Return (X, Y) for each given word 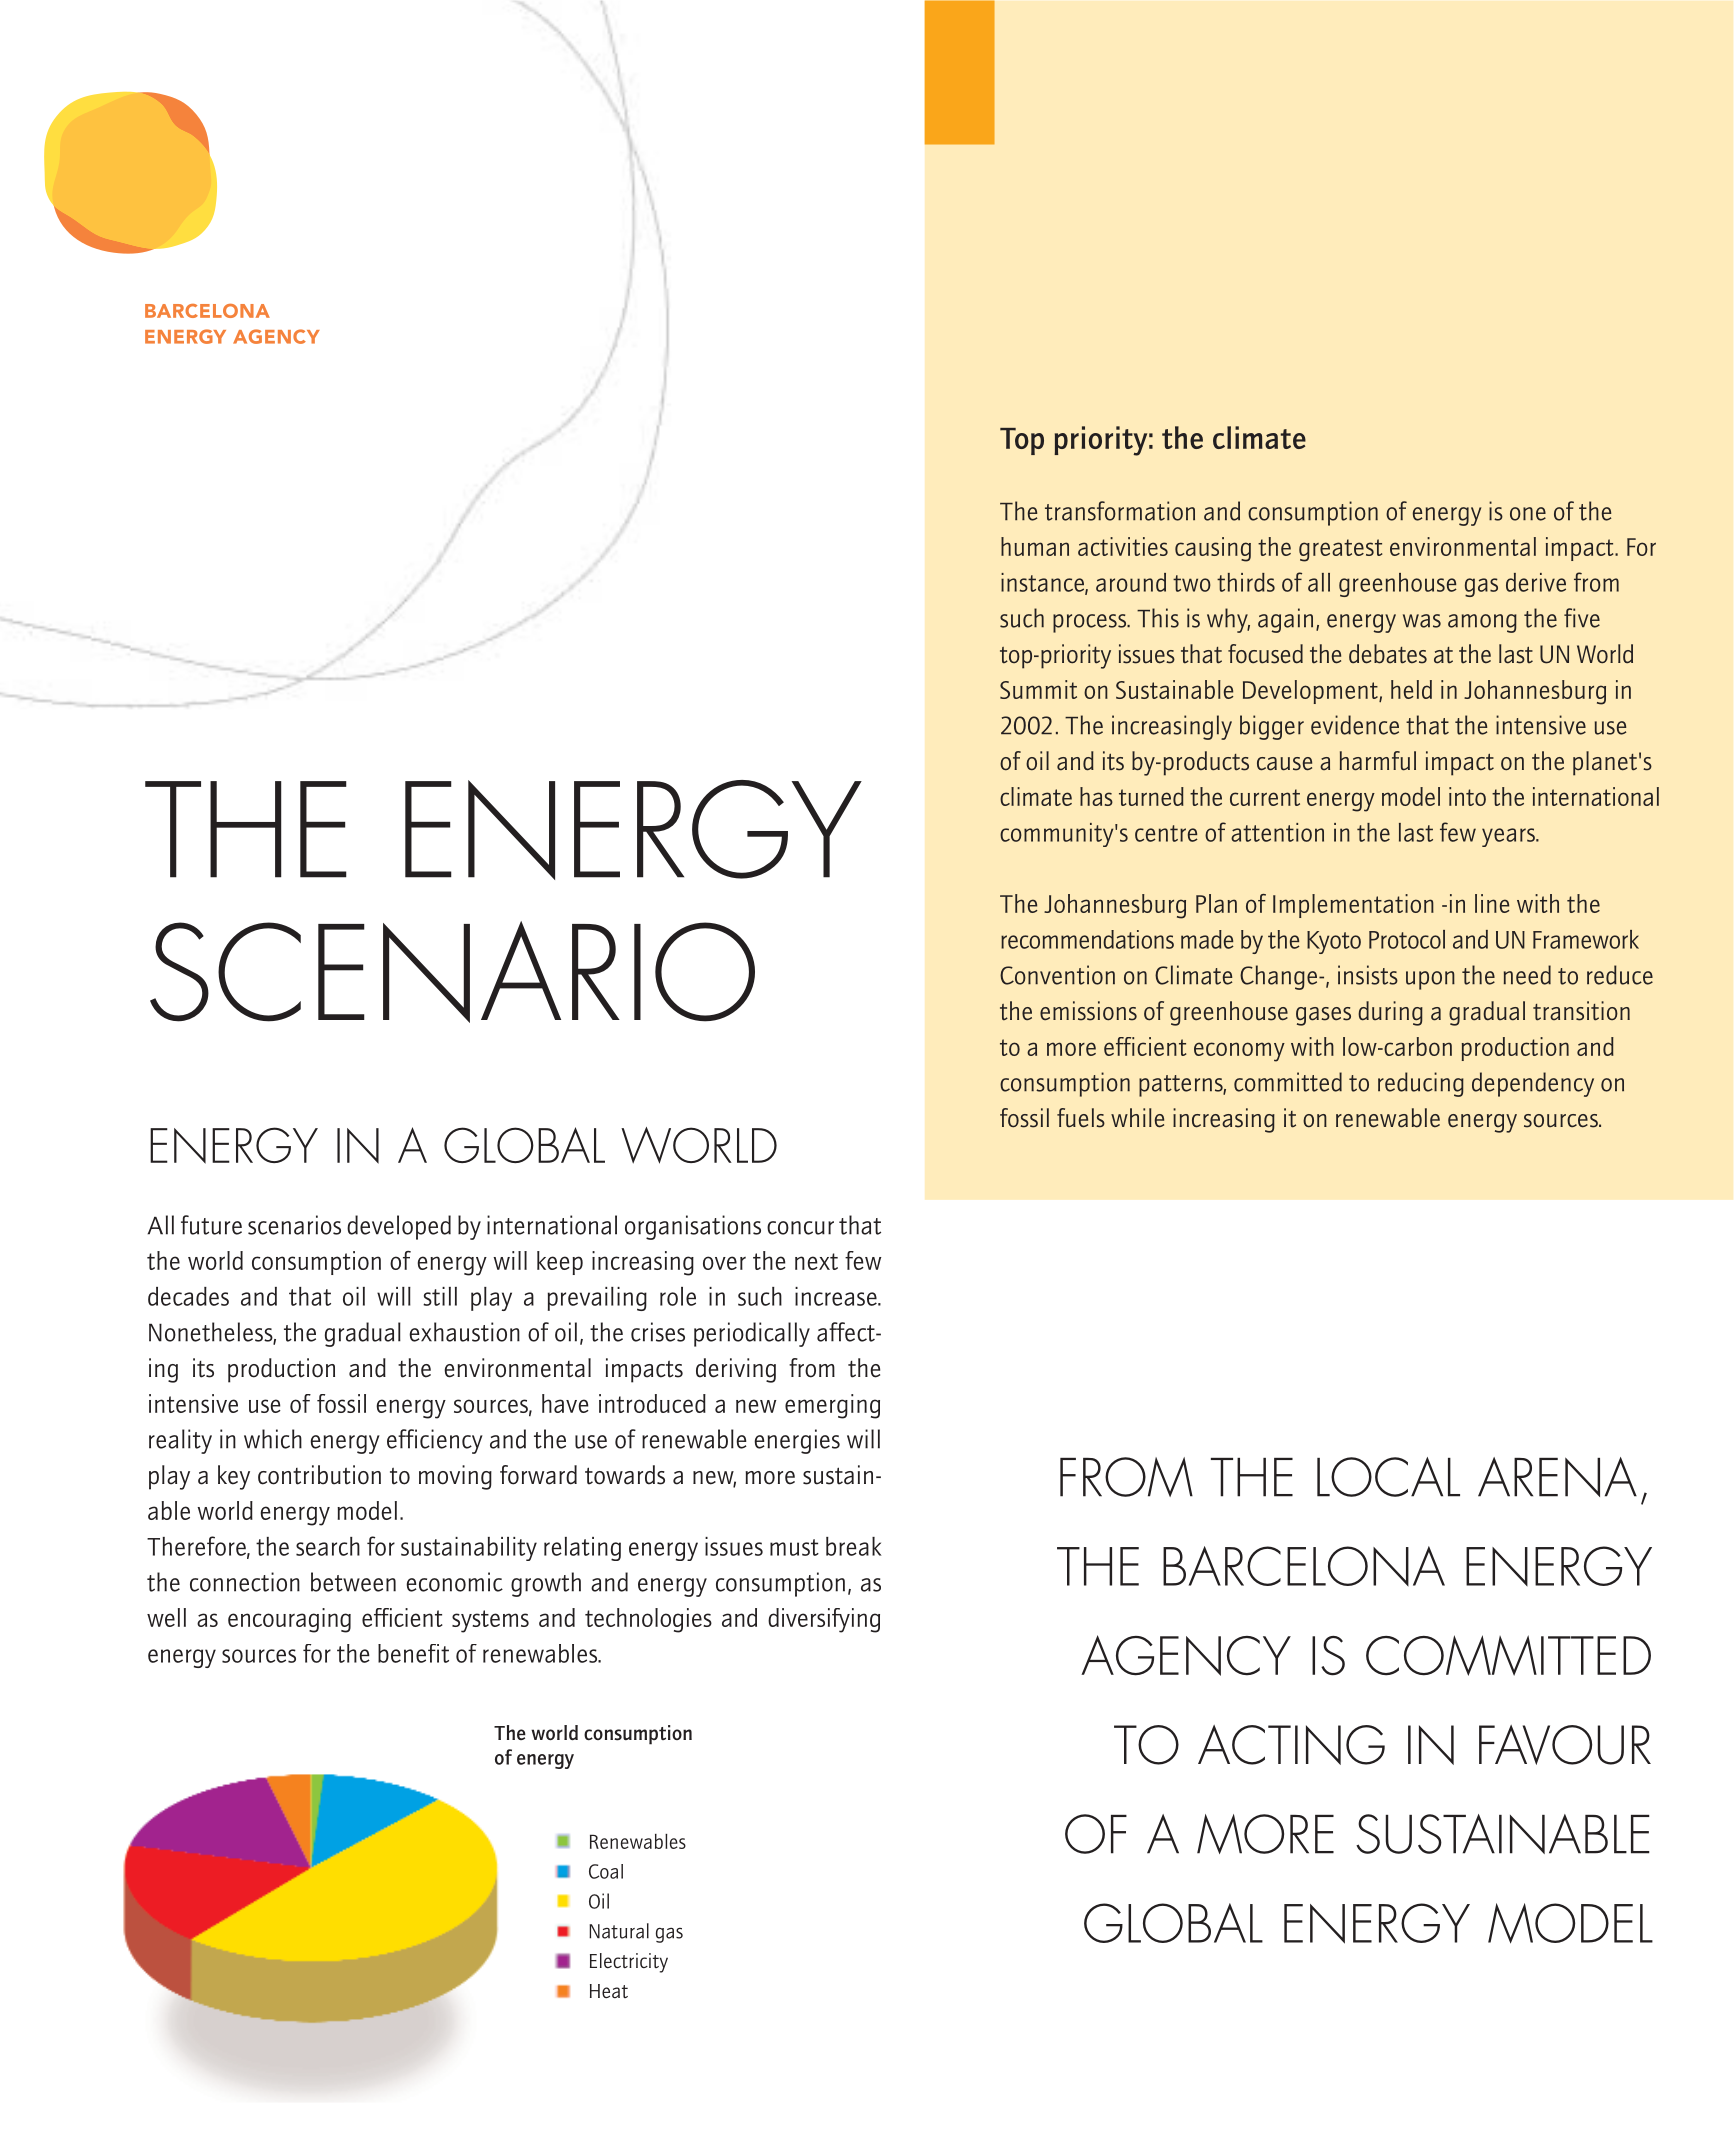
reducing (1421, 1084)
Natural (619, 1931)
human (1035, 546)
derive (1536, 582)
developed (399, 1227)
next (816, 1261)
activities (1123, 546)
